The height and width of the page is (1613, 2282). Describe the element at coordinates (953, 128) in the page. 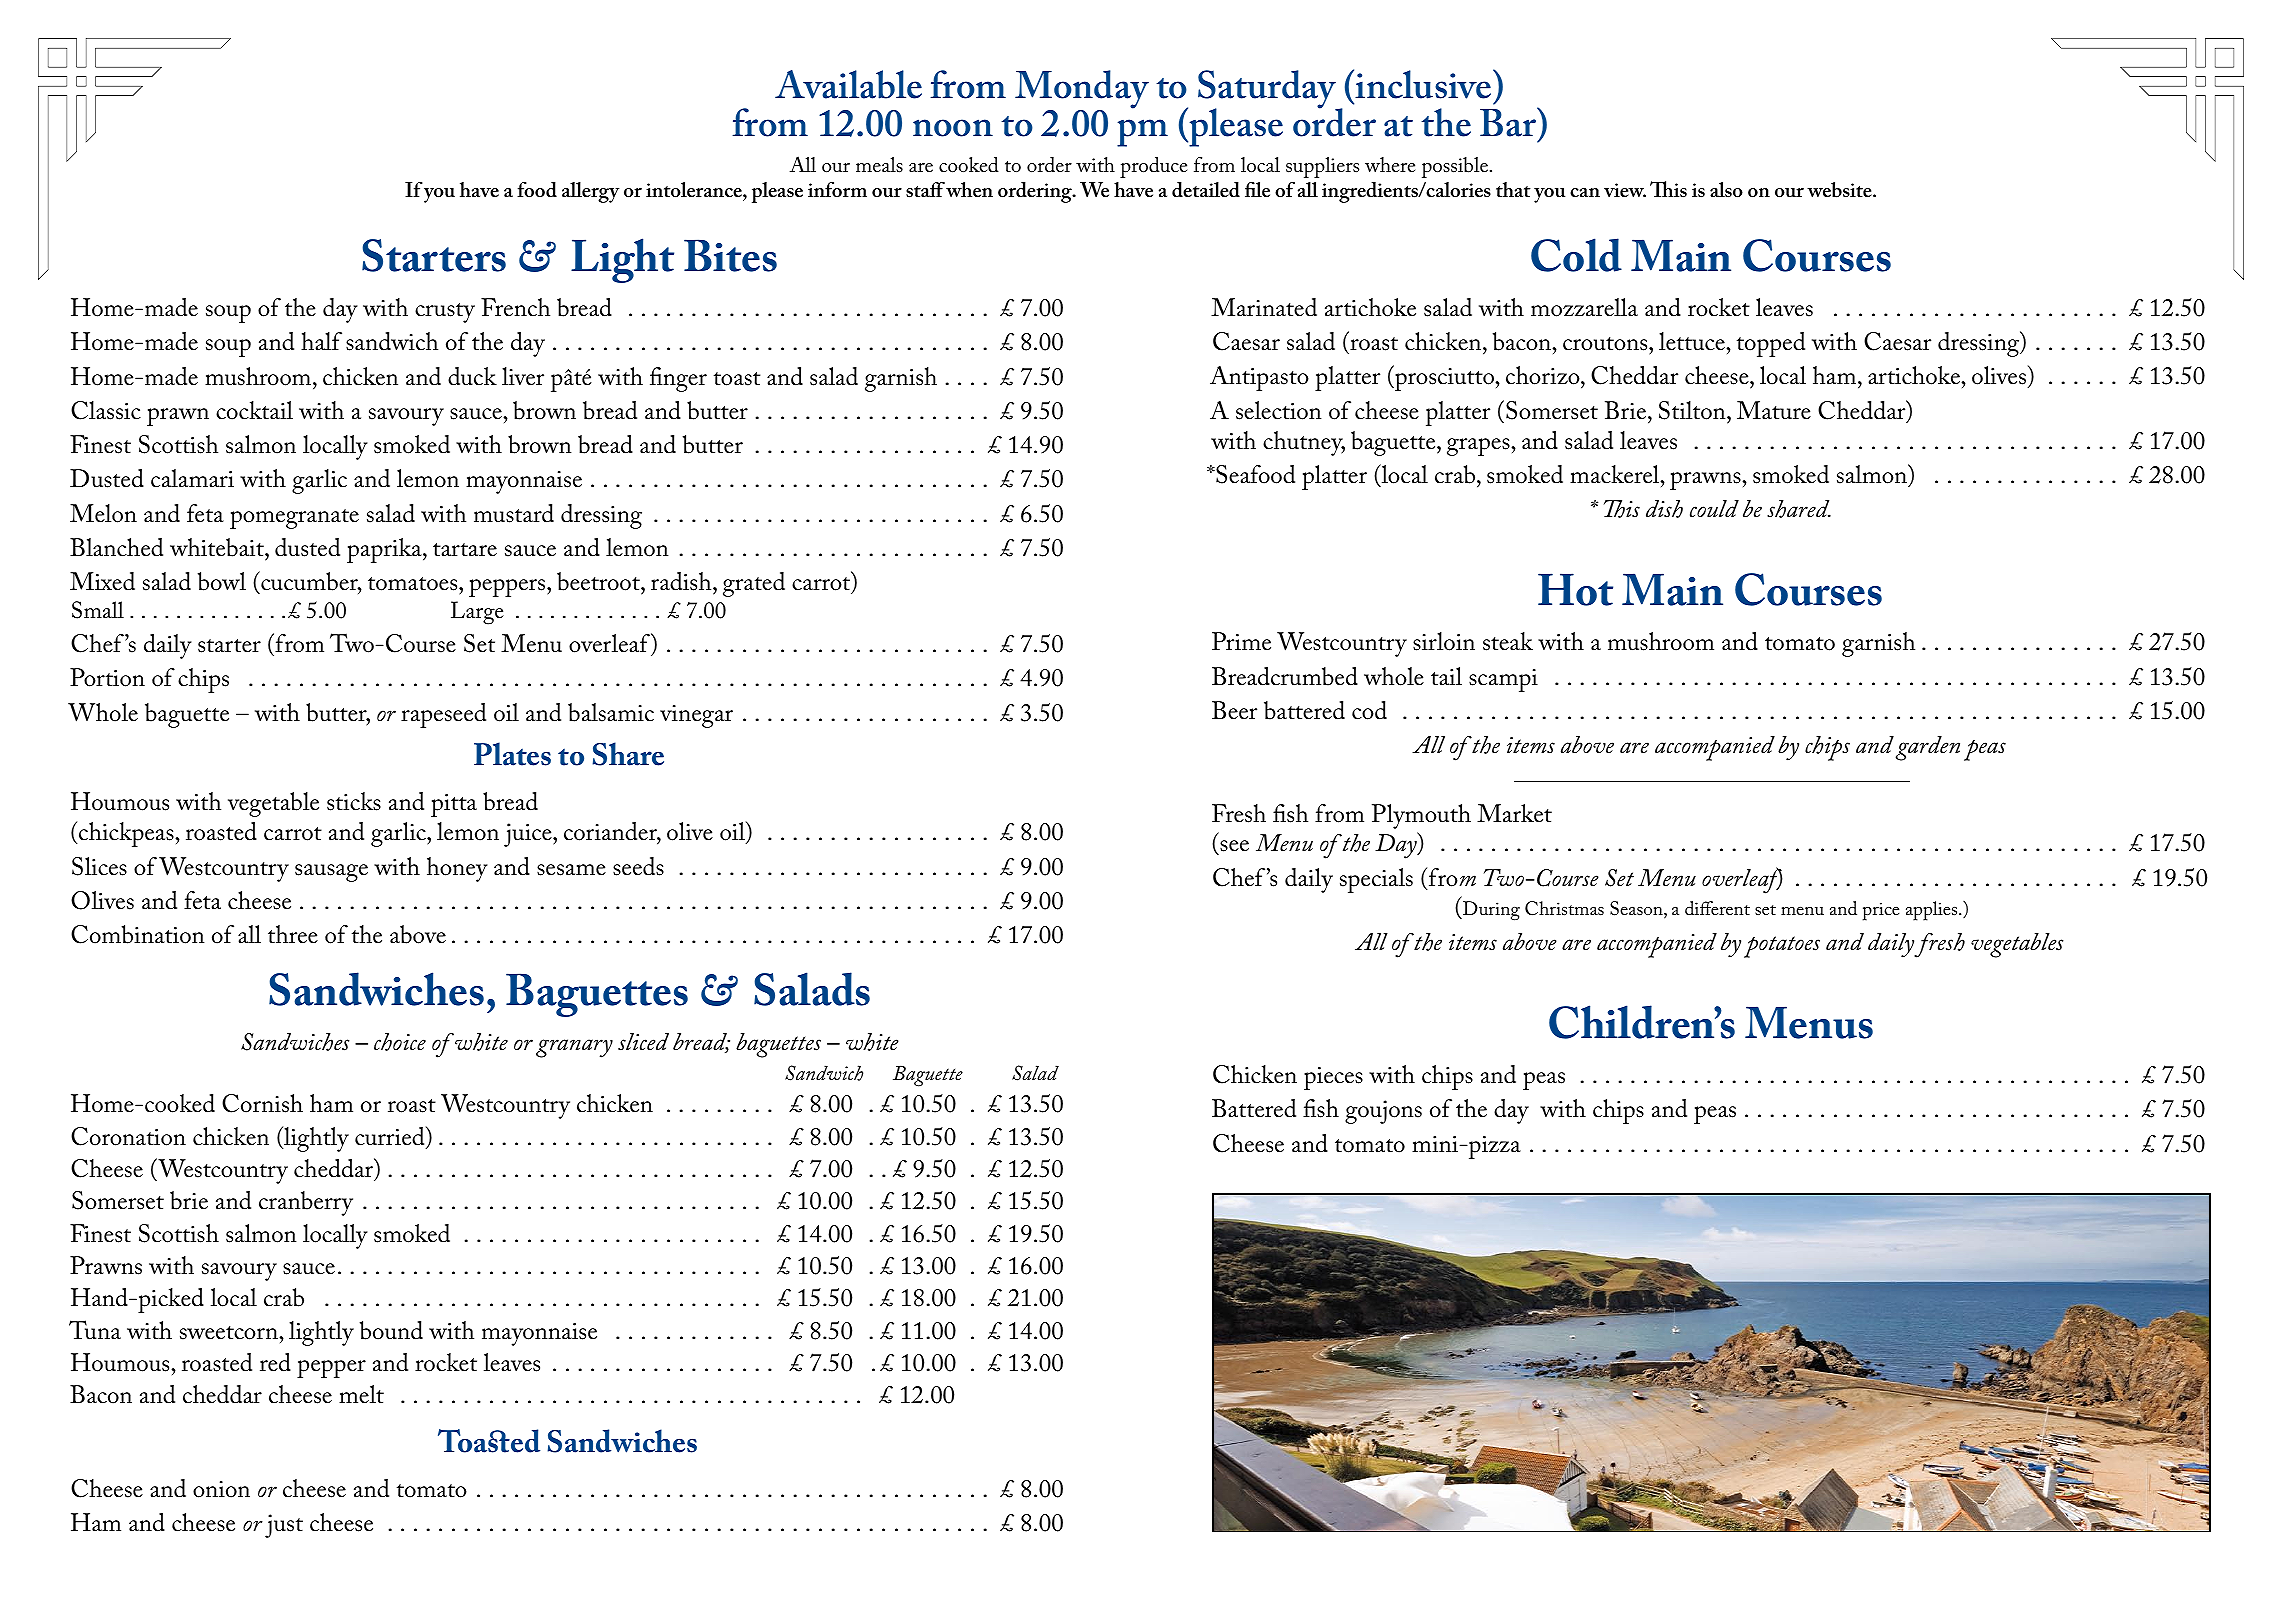

I see `noon` at that location.
